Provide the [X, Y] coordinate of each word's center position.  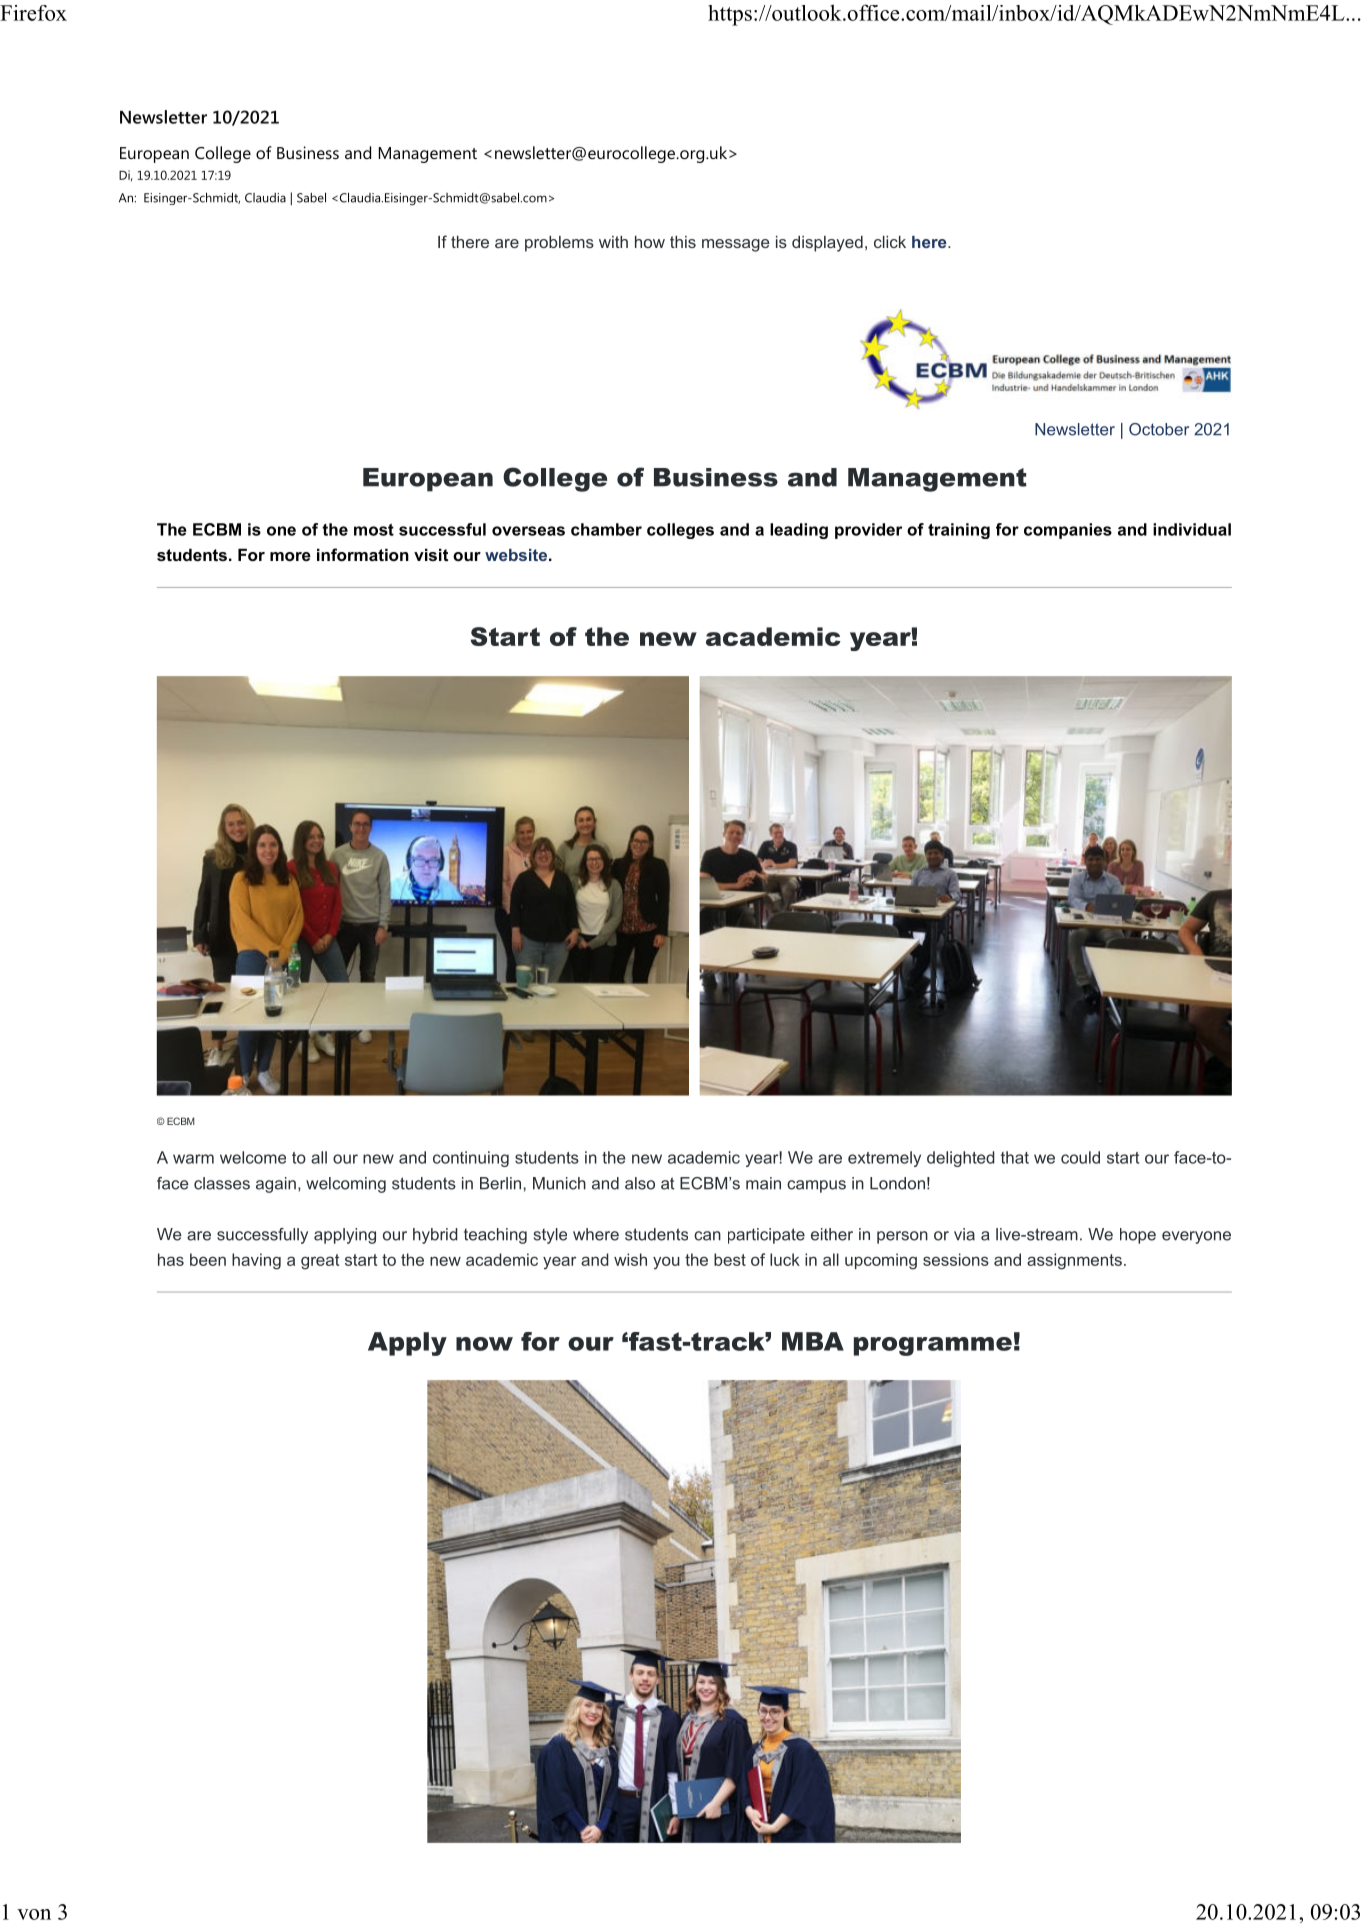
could [1080, 1157]
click [890, 242]
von [34, 1914]
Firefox [33, 13]
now [484, 1344]
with [613, 242]
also [640, 1183]
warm [193, 1159]
